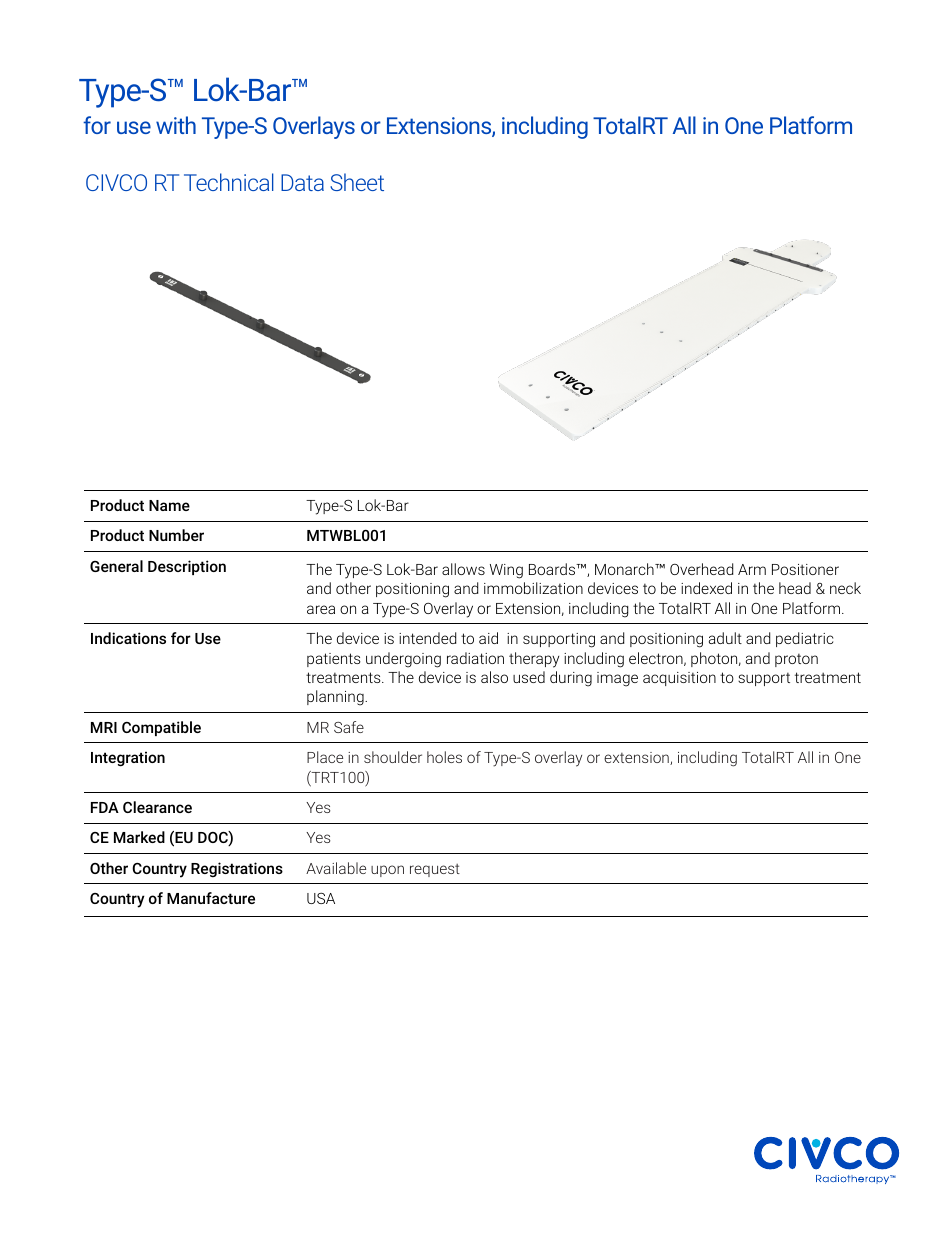 This screenshot has height=1233, width=952. What do you see at coordinates (706, 588) in the screenshot?
I see `indexed` at bounding box center [706, 588].
